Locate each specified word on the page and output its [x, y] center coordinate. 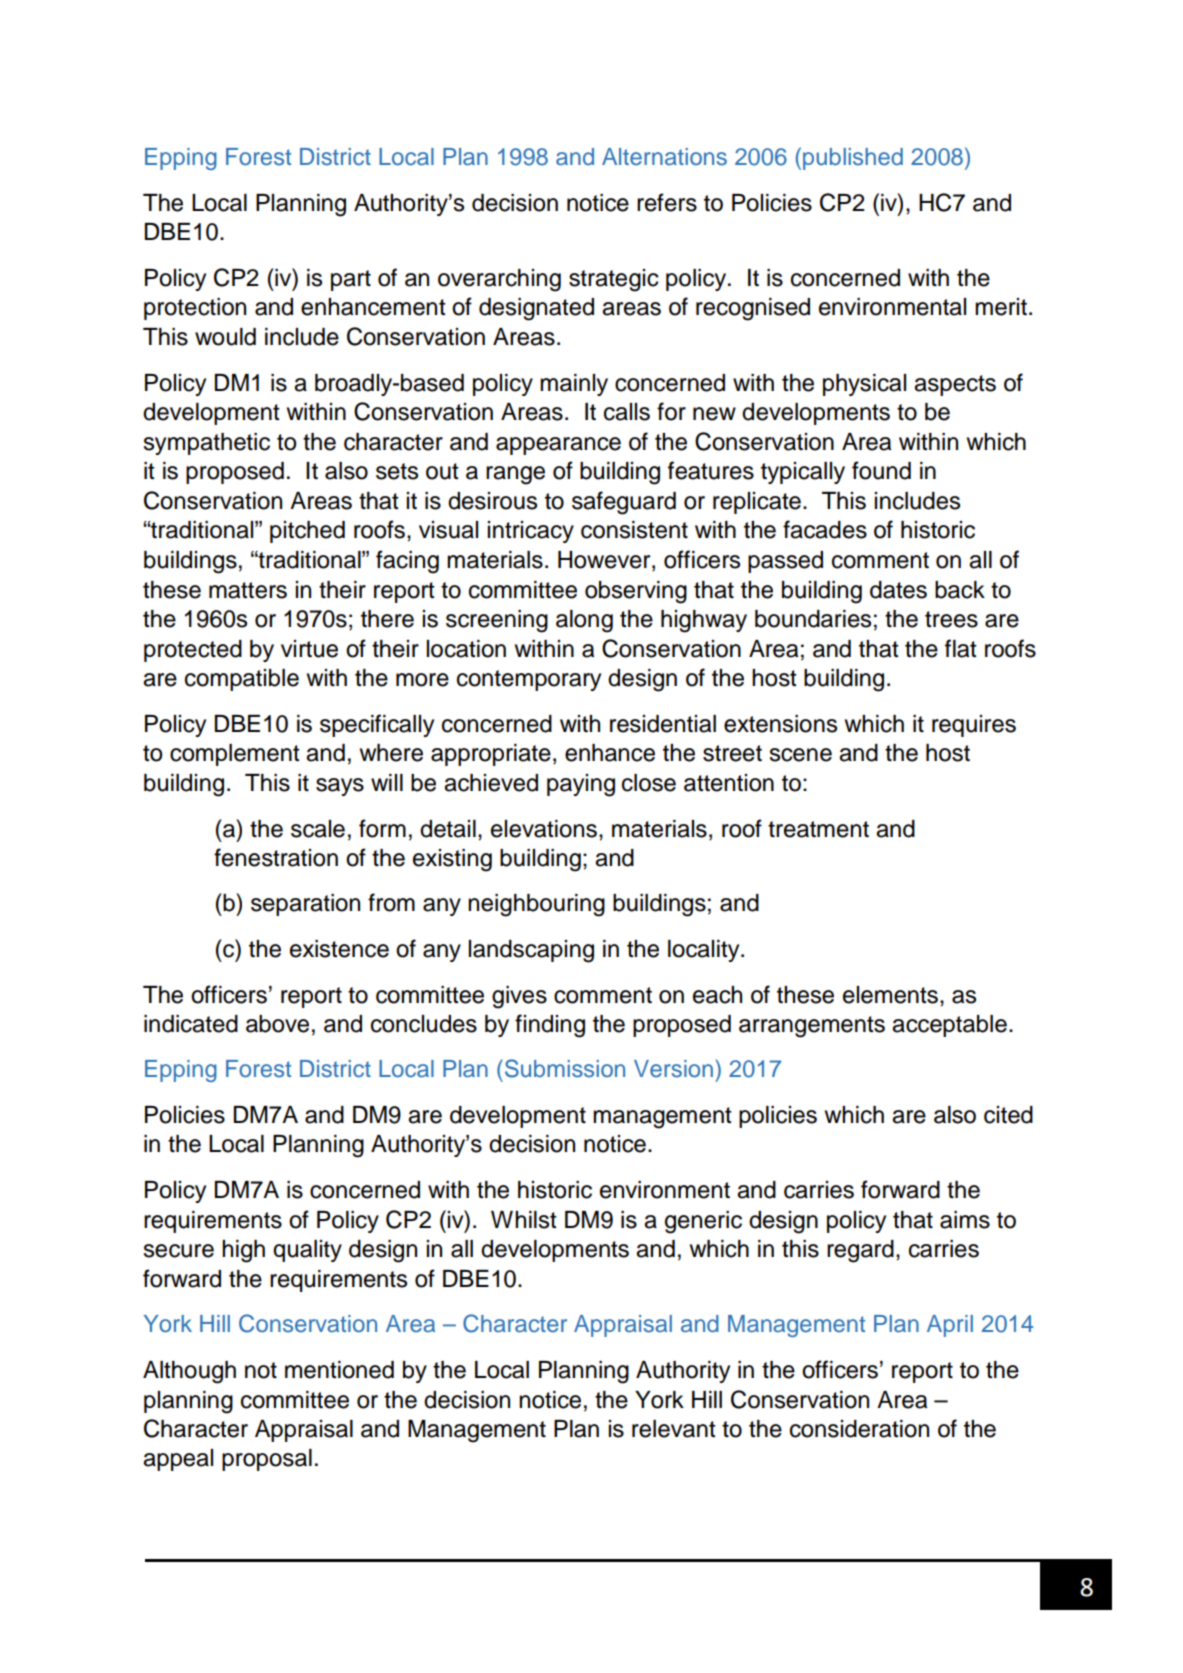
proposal [267, 1460]
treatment [818, 829]
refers [667, 202]
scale [318, 829]
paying [581, 785]
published [853, 159]
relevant [674, 1429]
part [351, 280]
